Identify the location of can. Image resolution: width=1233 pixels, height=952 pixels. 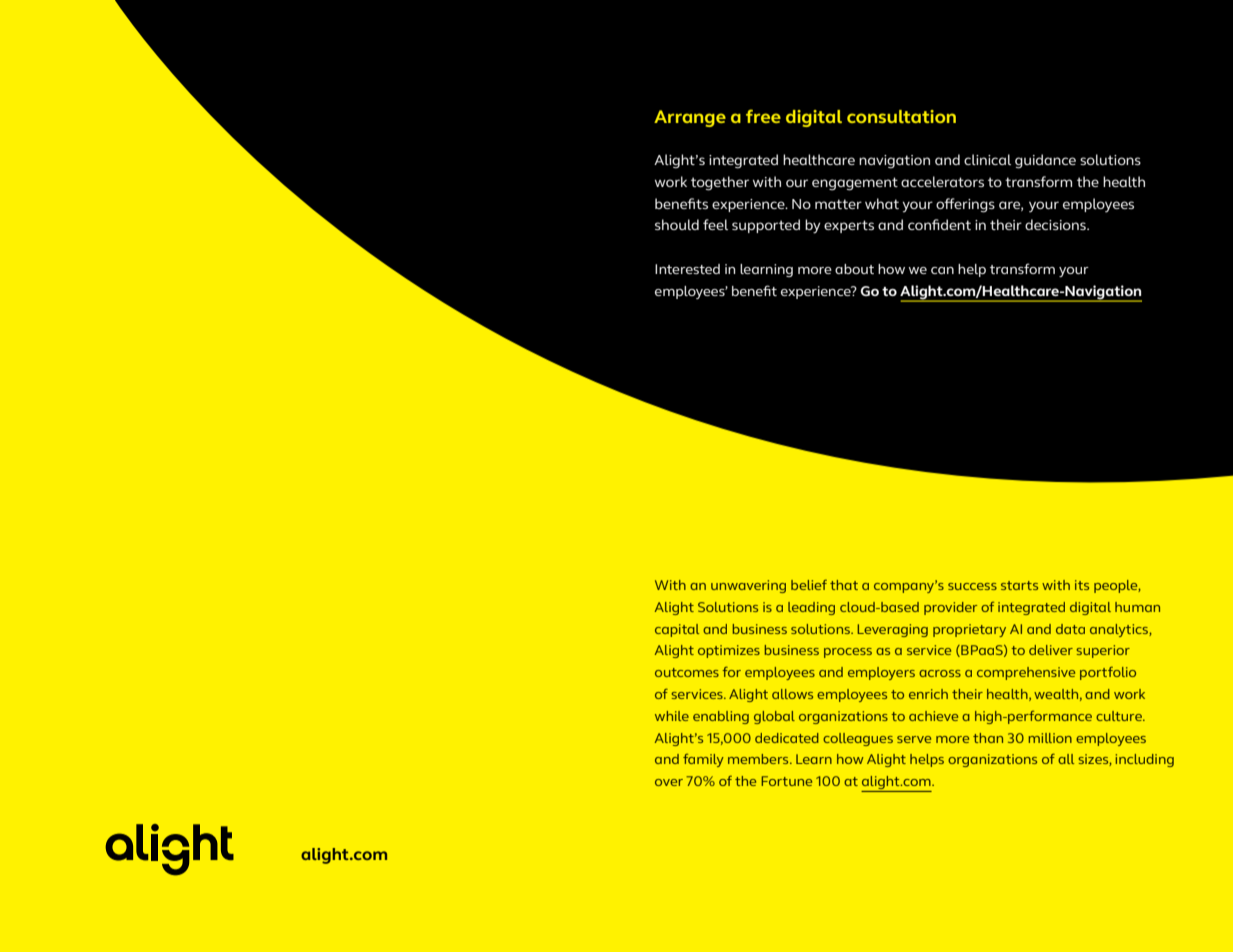
(942, 270).
